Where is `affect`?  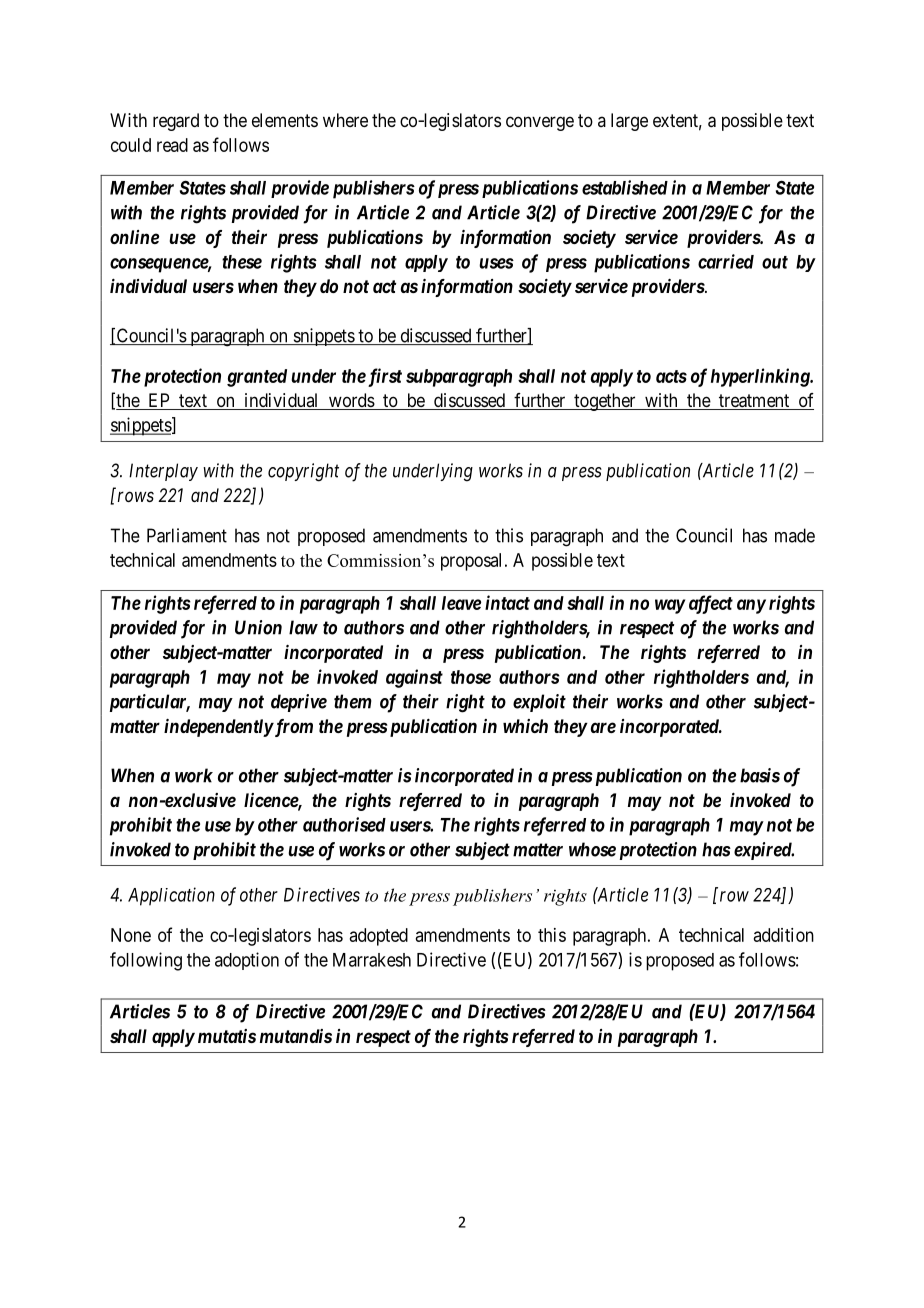 affect is located at coordinates (711, 604).
